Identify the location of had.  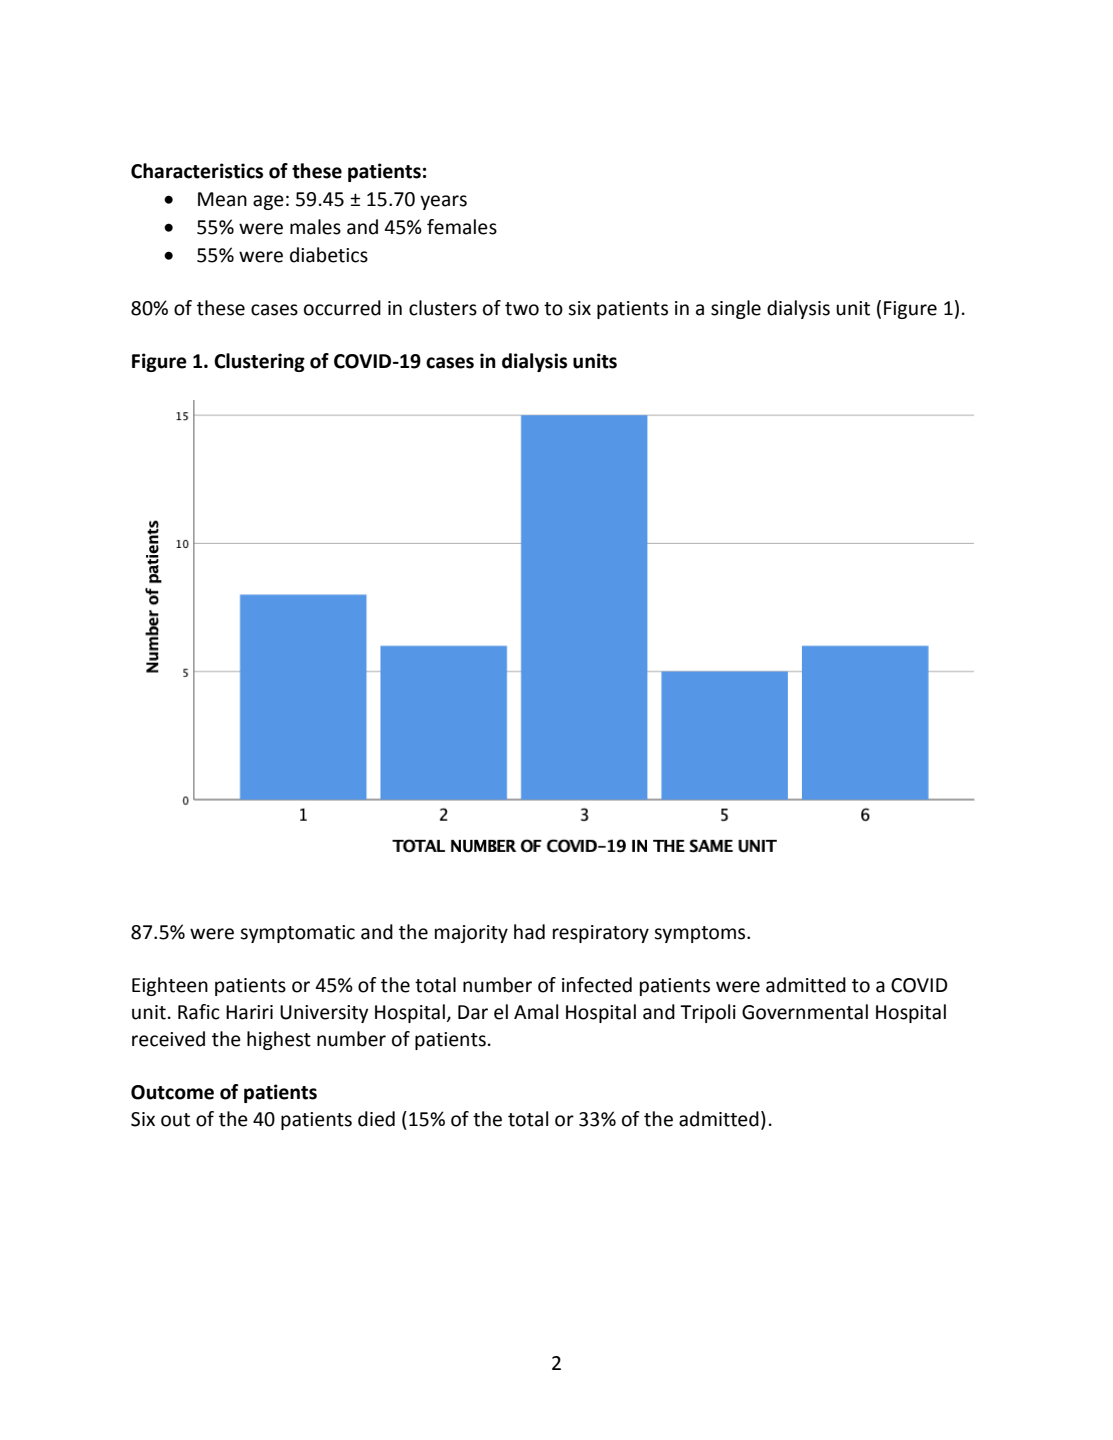
(529, 932).
